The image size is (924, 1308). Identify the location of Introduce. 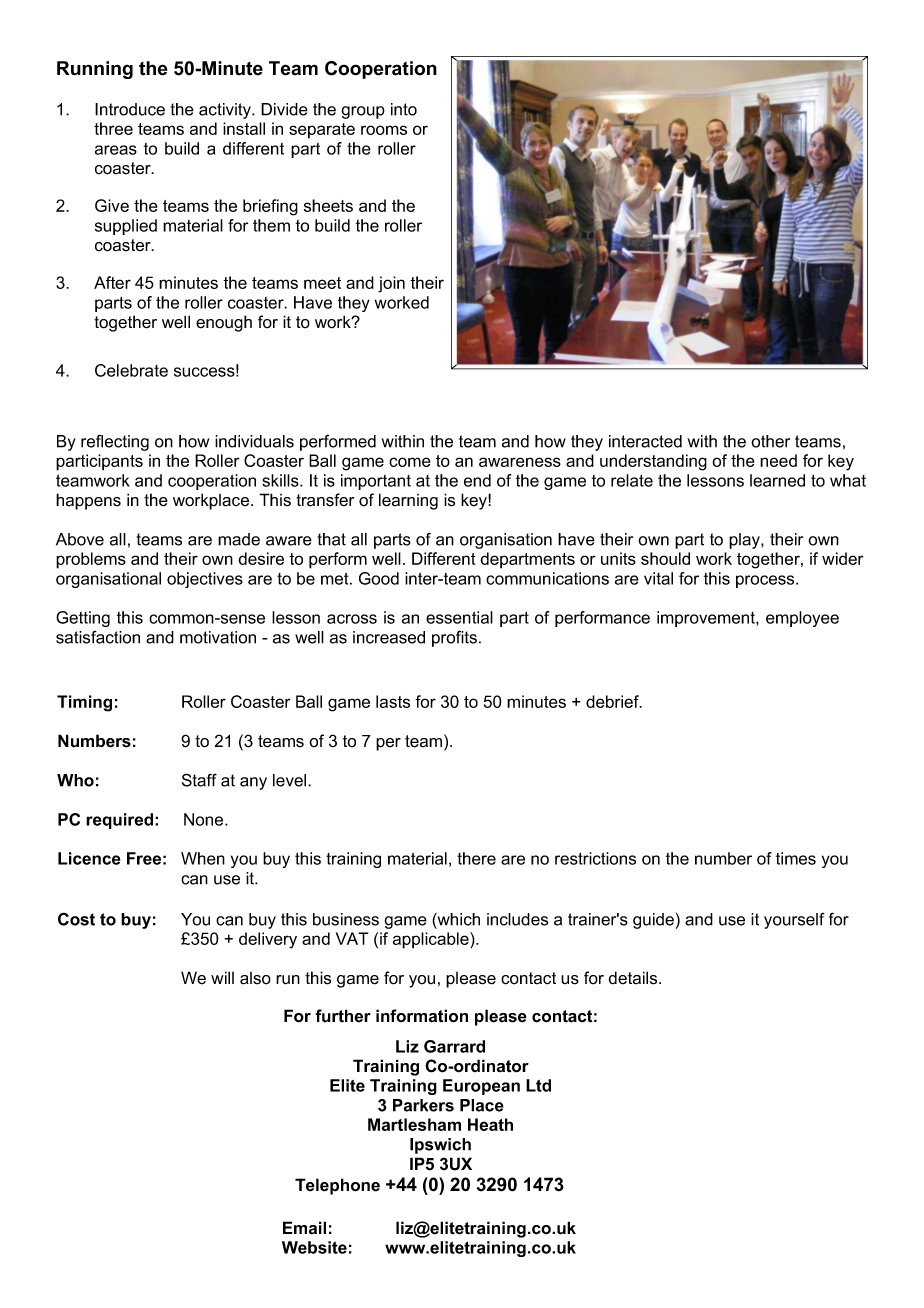
(130, 109).
